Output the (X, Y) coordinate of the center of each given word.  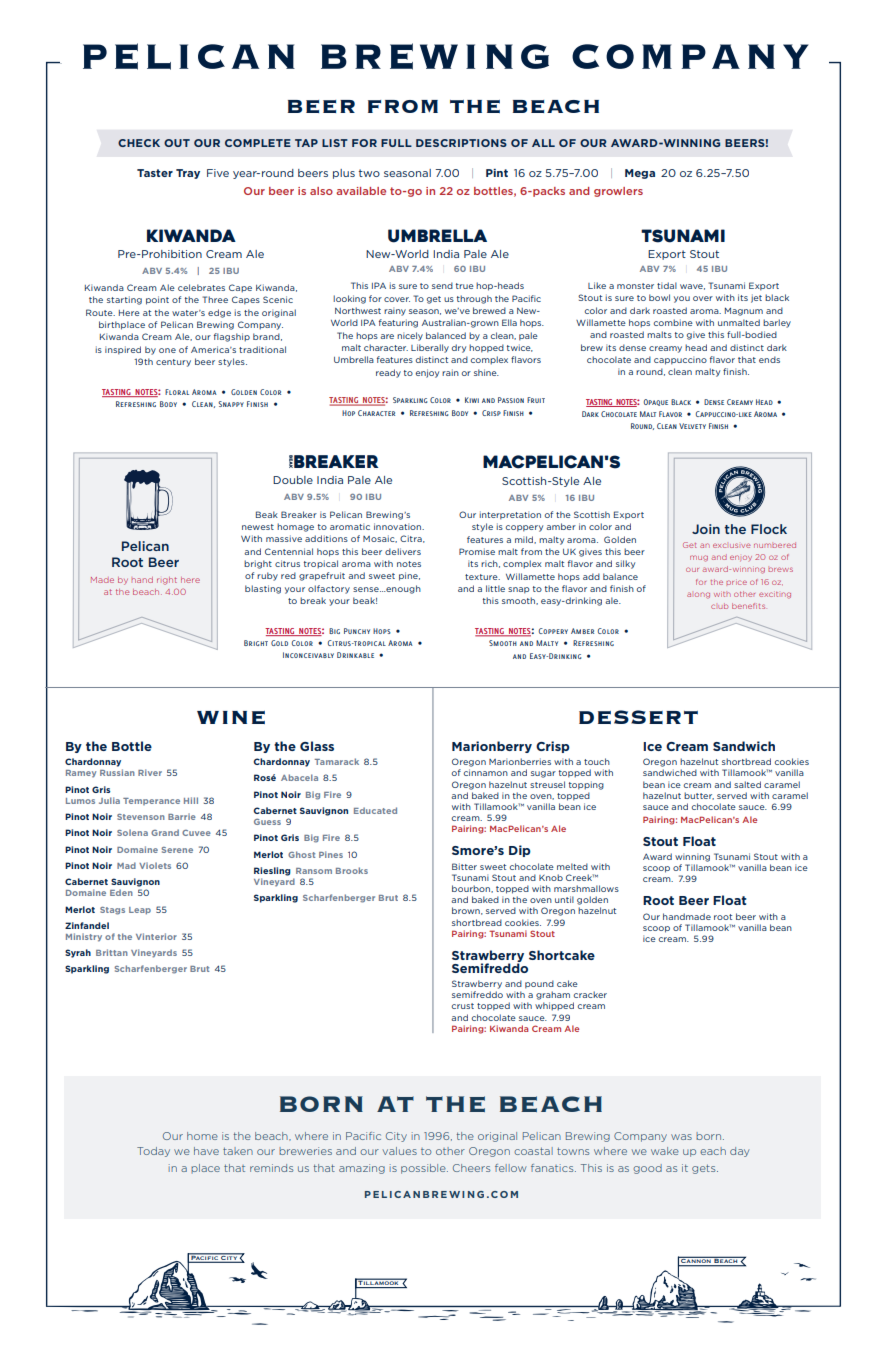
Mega (640, 174)
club (719, 606)
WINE (231, 717)
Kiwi (472, 400)
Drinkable (355, 655)
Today (153, 1152)
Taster (155, 173)
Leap (140, 911)
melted (572, 866)
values (399, 1151)
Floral (177, 392)
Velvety (692, 426)
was (681, 1137)
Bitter (464, 866)
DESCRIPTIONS (461, 143)
